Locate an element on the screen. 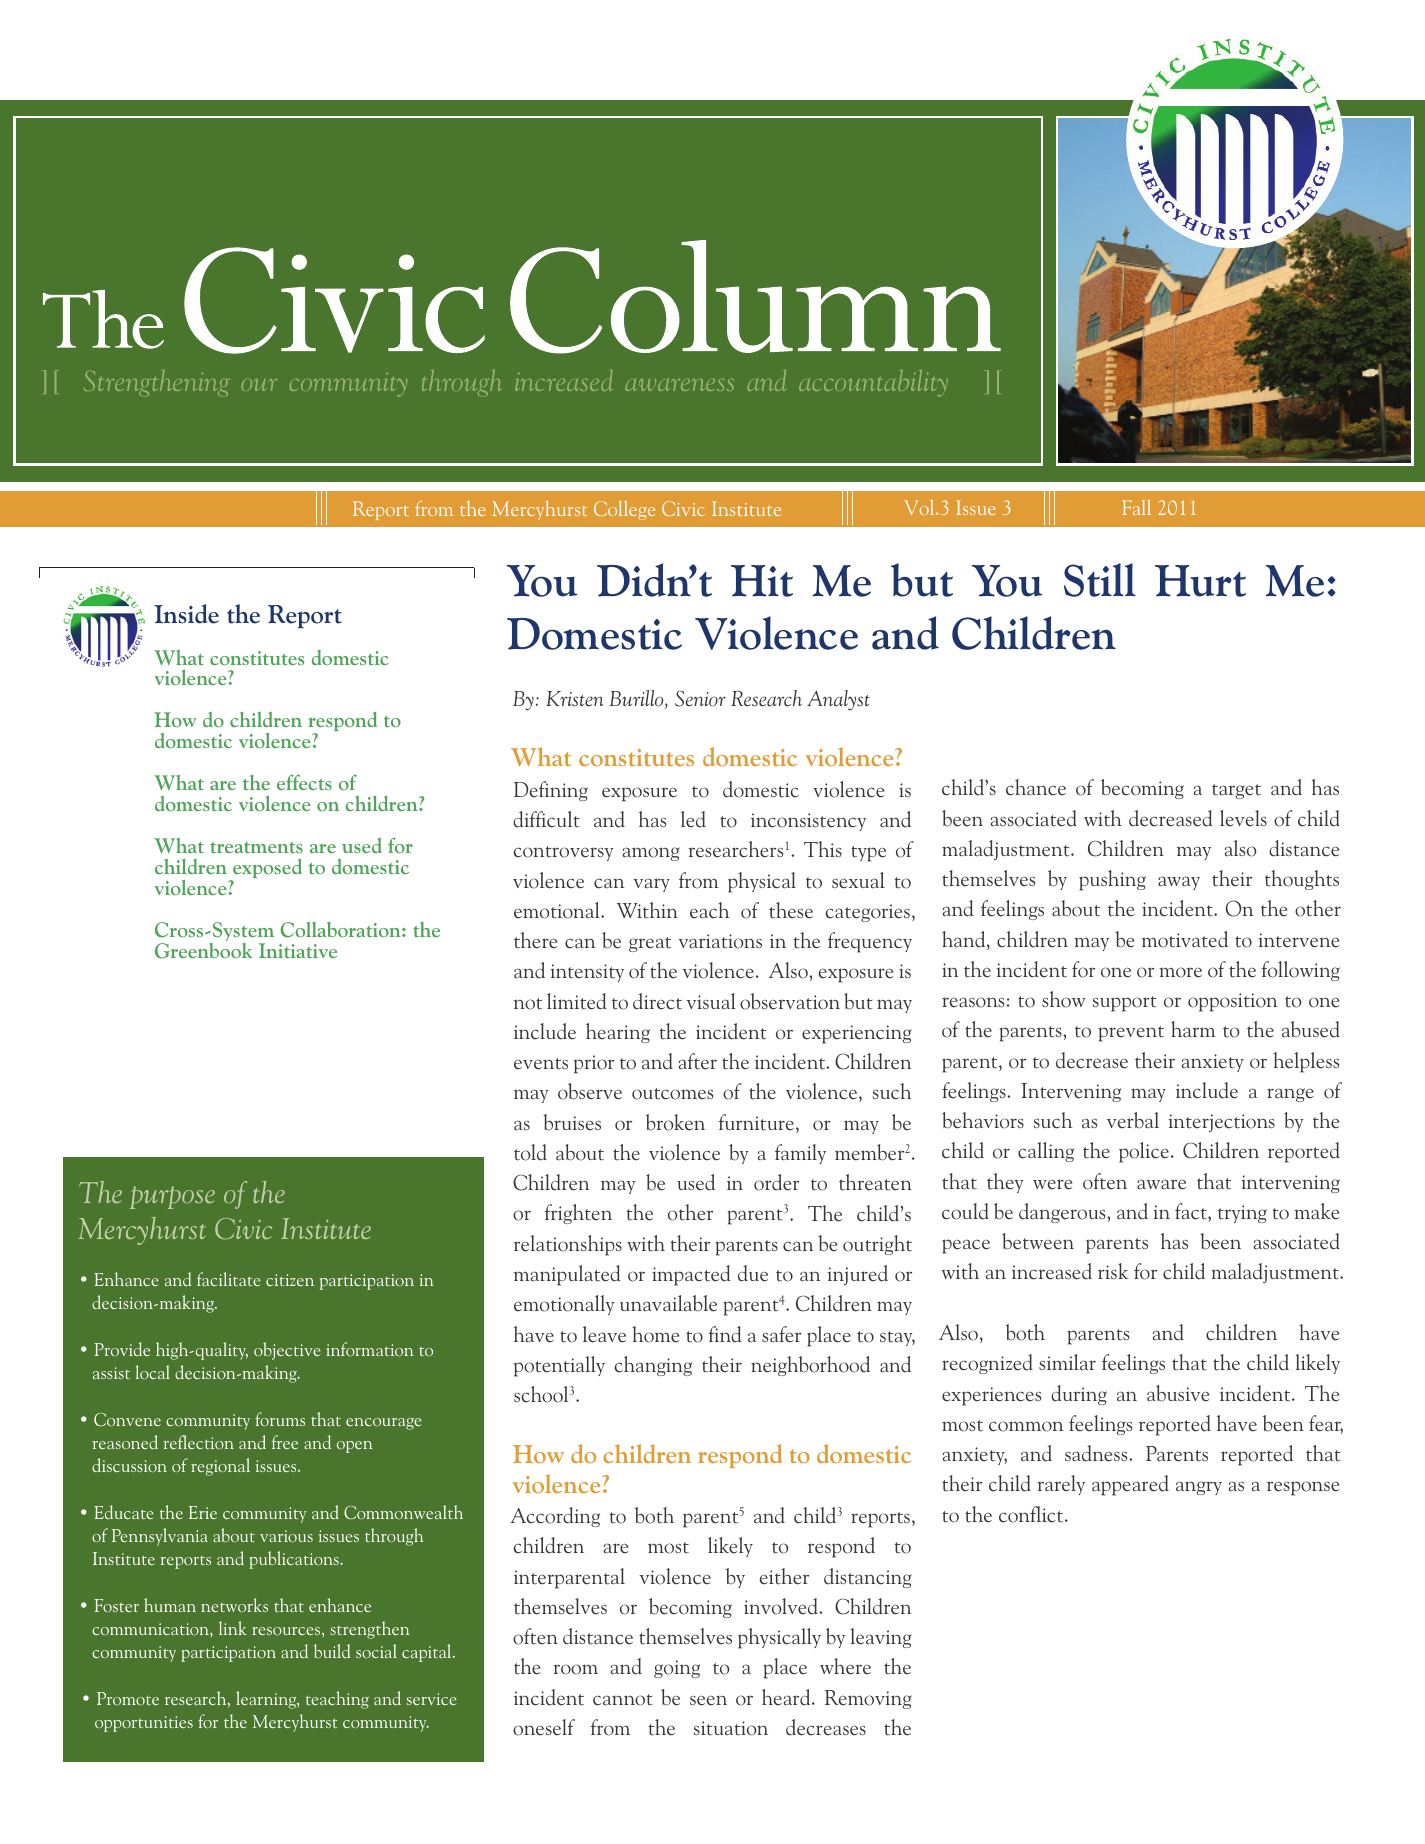 The height and width of the screenshot is (1844, 1425). build is located at coordinates (332, 1651).
